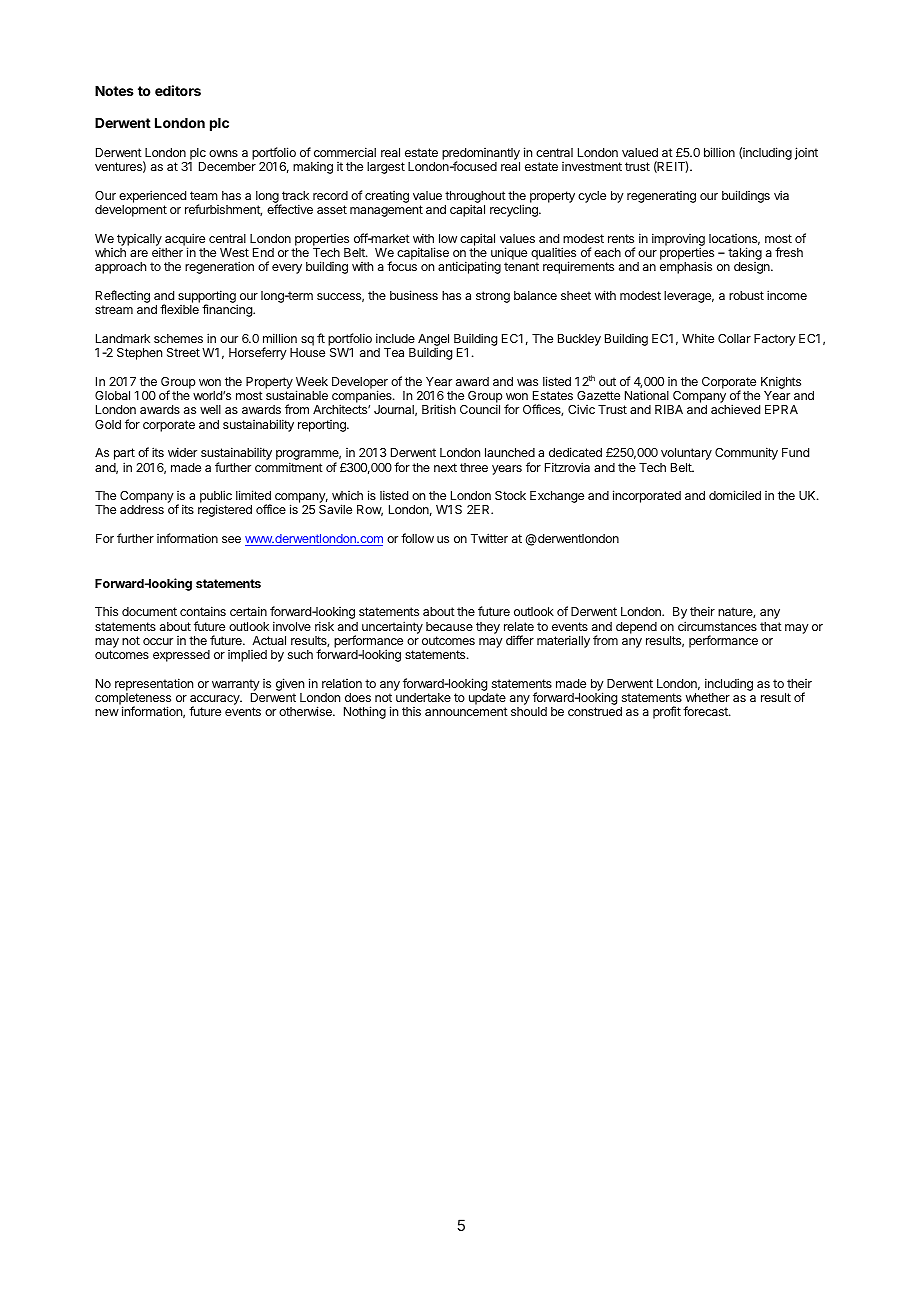  Describe the element at coordinates (719, 152) in the document. I see `billion` at that location.
